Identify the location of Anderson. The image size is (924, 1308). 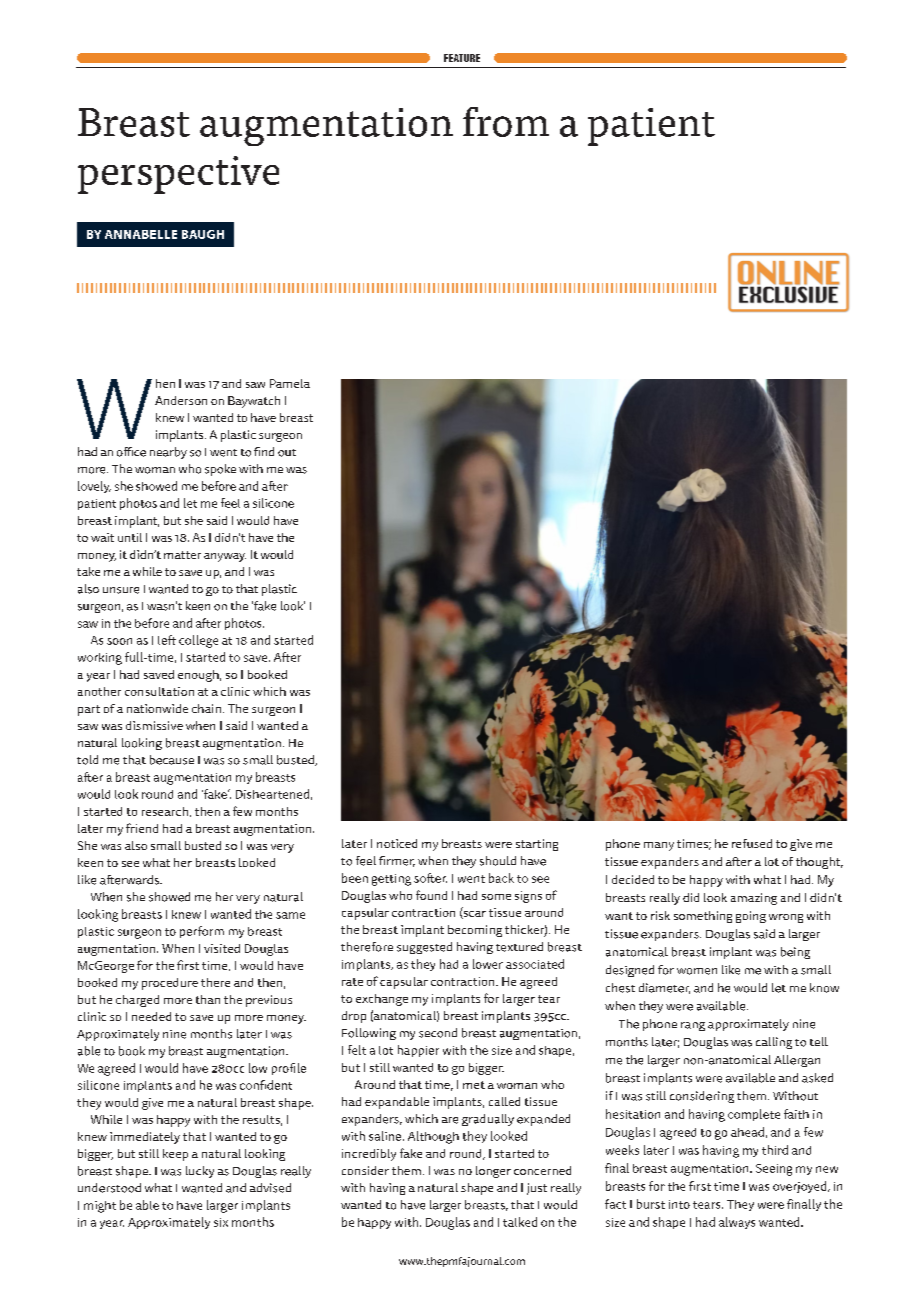
(181, 400).
